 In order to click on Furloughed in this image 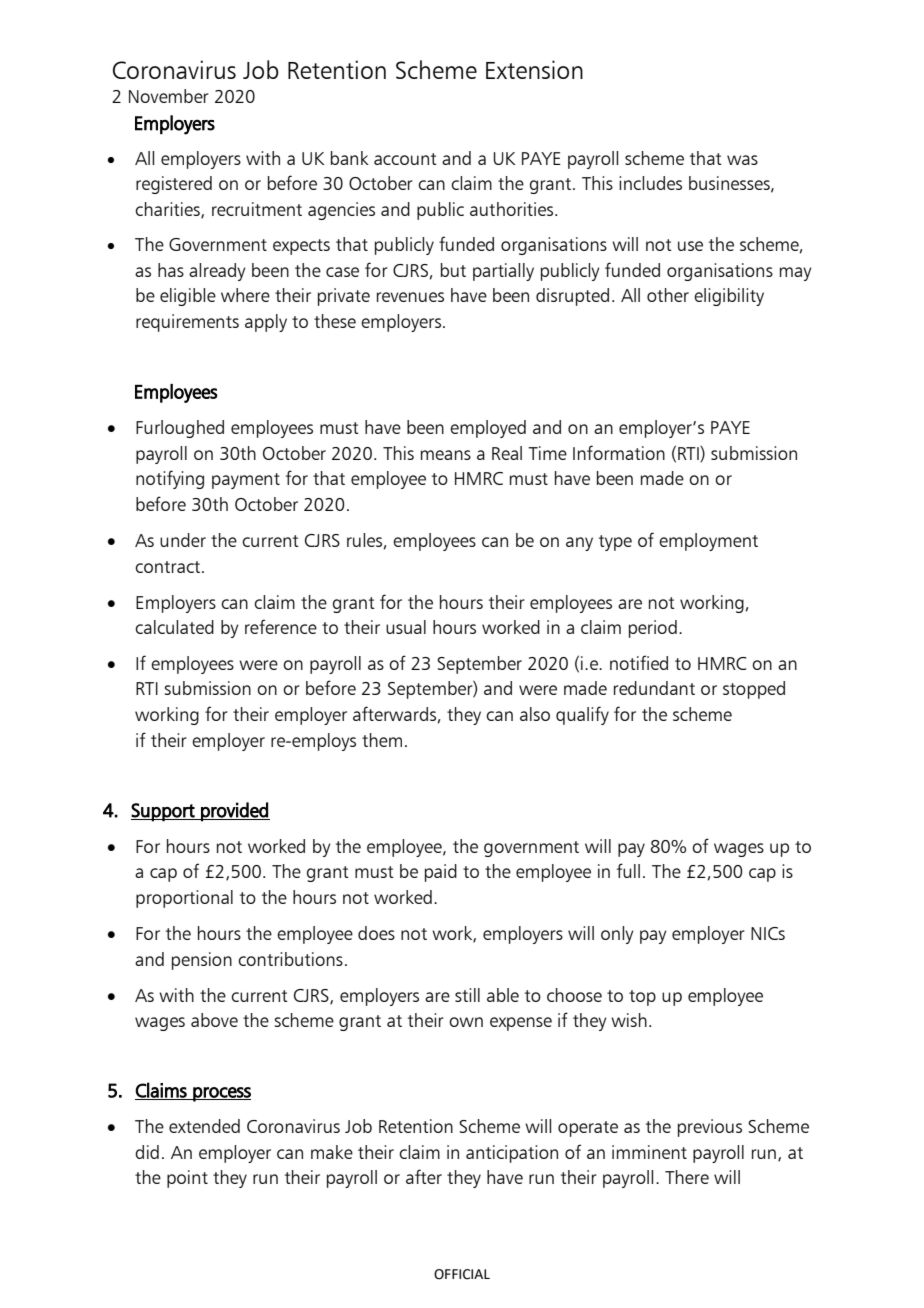, I will do `click(180, 429)`.
